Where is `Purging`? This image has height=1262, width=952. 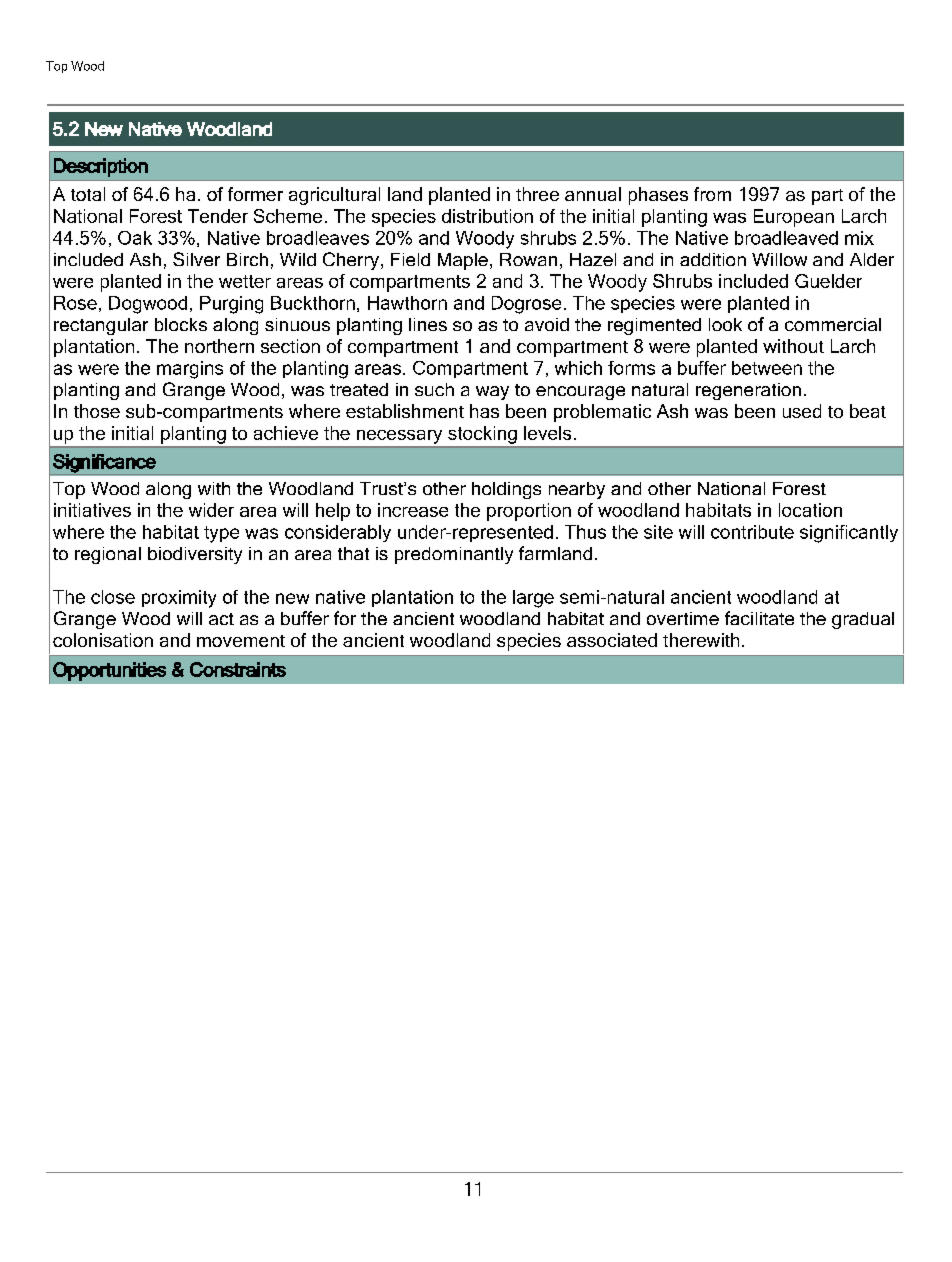 Purging is located at coordinates (231, 305).
